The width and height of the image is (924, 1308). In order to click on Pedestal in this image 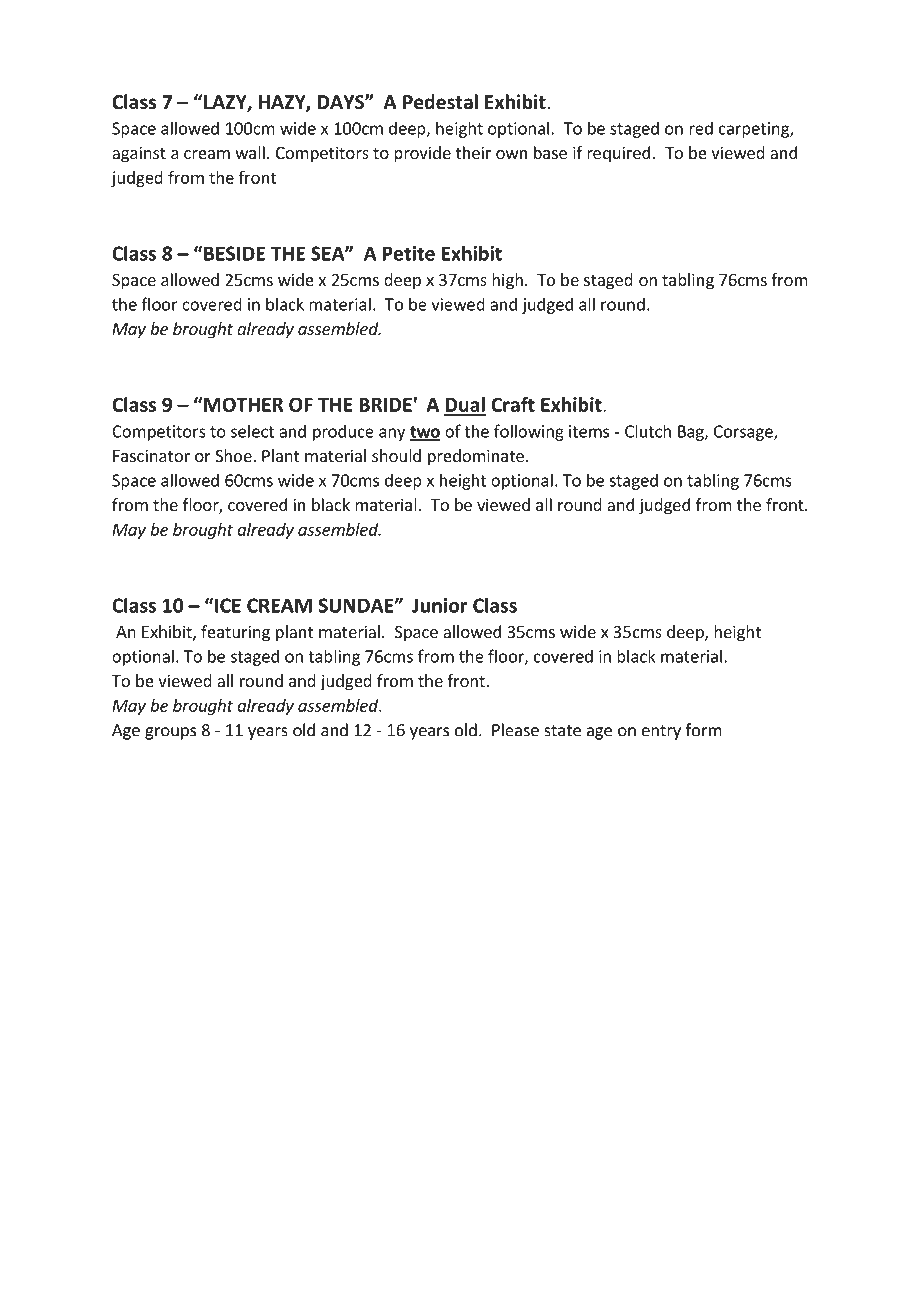, I will do `click(440, 102)`.
